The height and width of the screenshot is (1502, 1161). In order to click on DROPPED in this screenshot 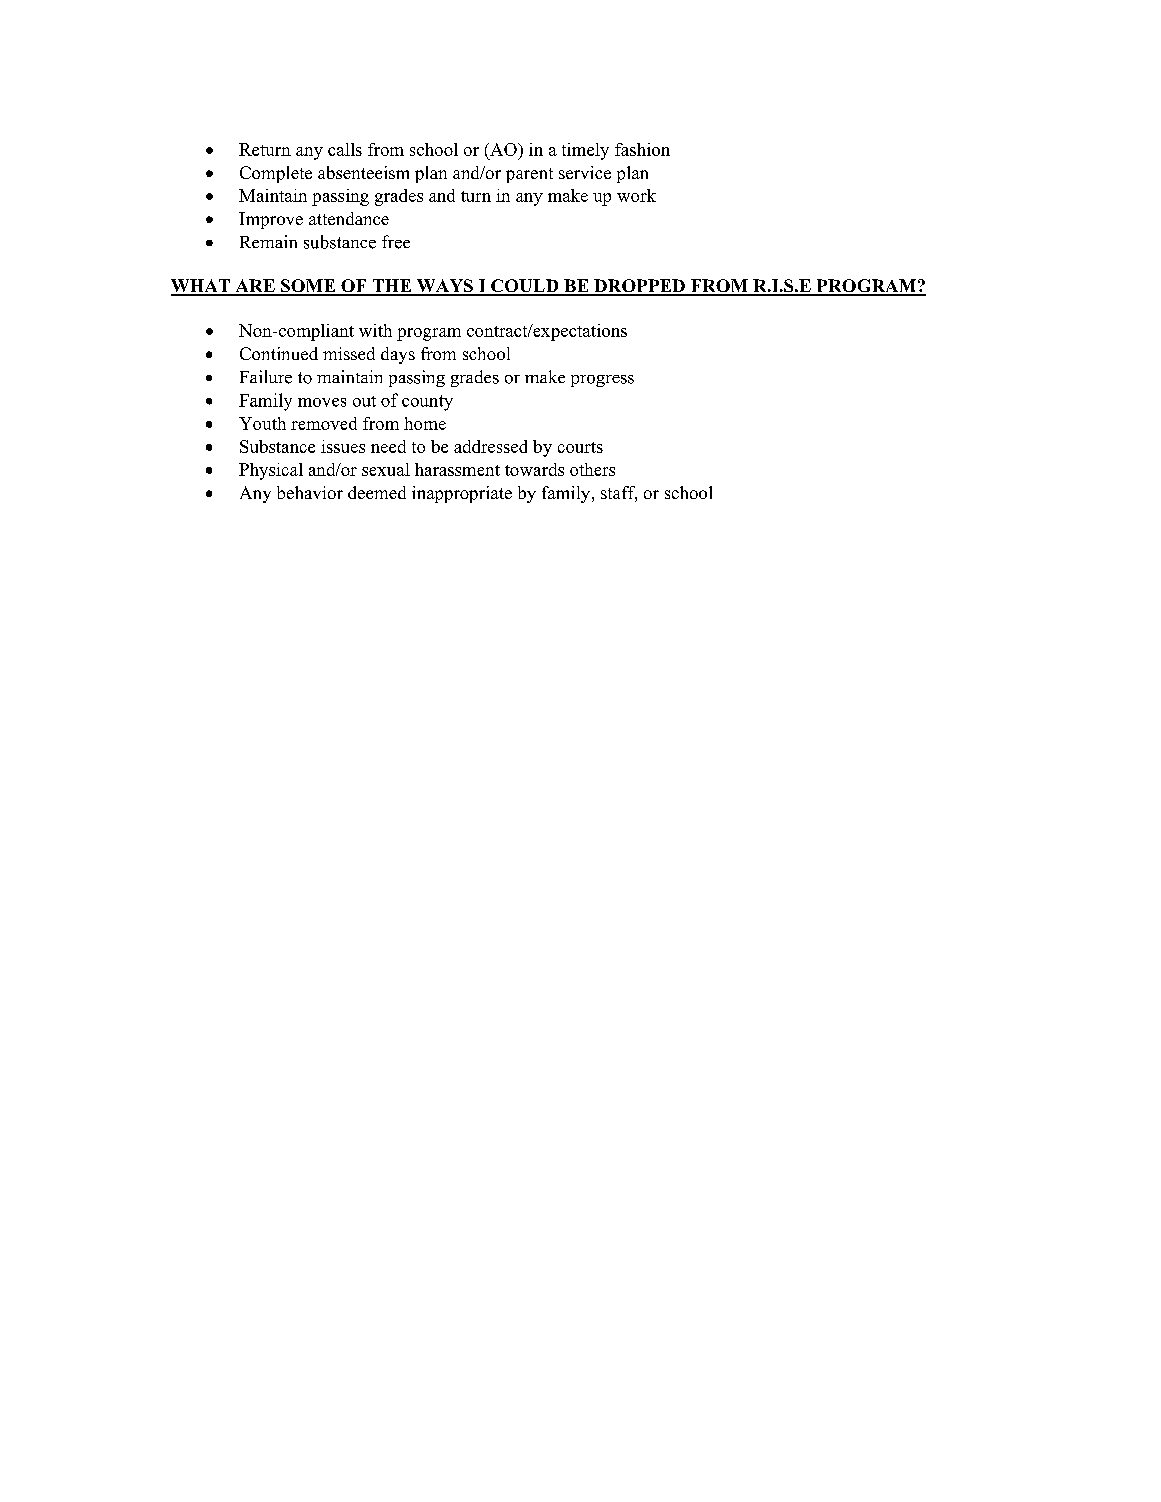, I will do `click(639, 287)`.
